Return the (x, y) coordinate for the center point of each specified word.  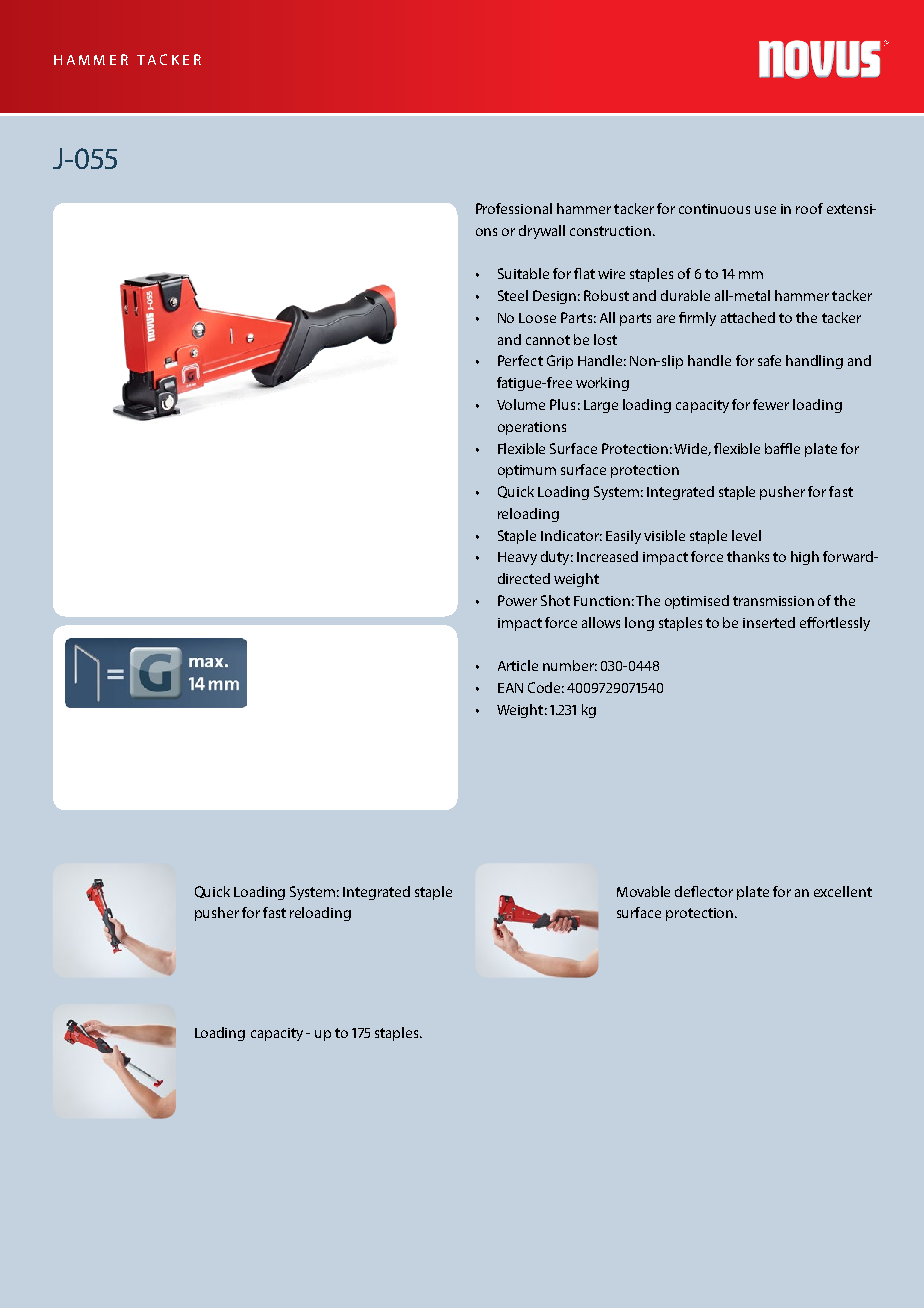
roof (809, 208)
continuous (714, 209)
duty (557, 558)
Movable (643, 891)
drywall (542, 232)
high (805, 558)
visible (664, 535)
